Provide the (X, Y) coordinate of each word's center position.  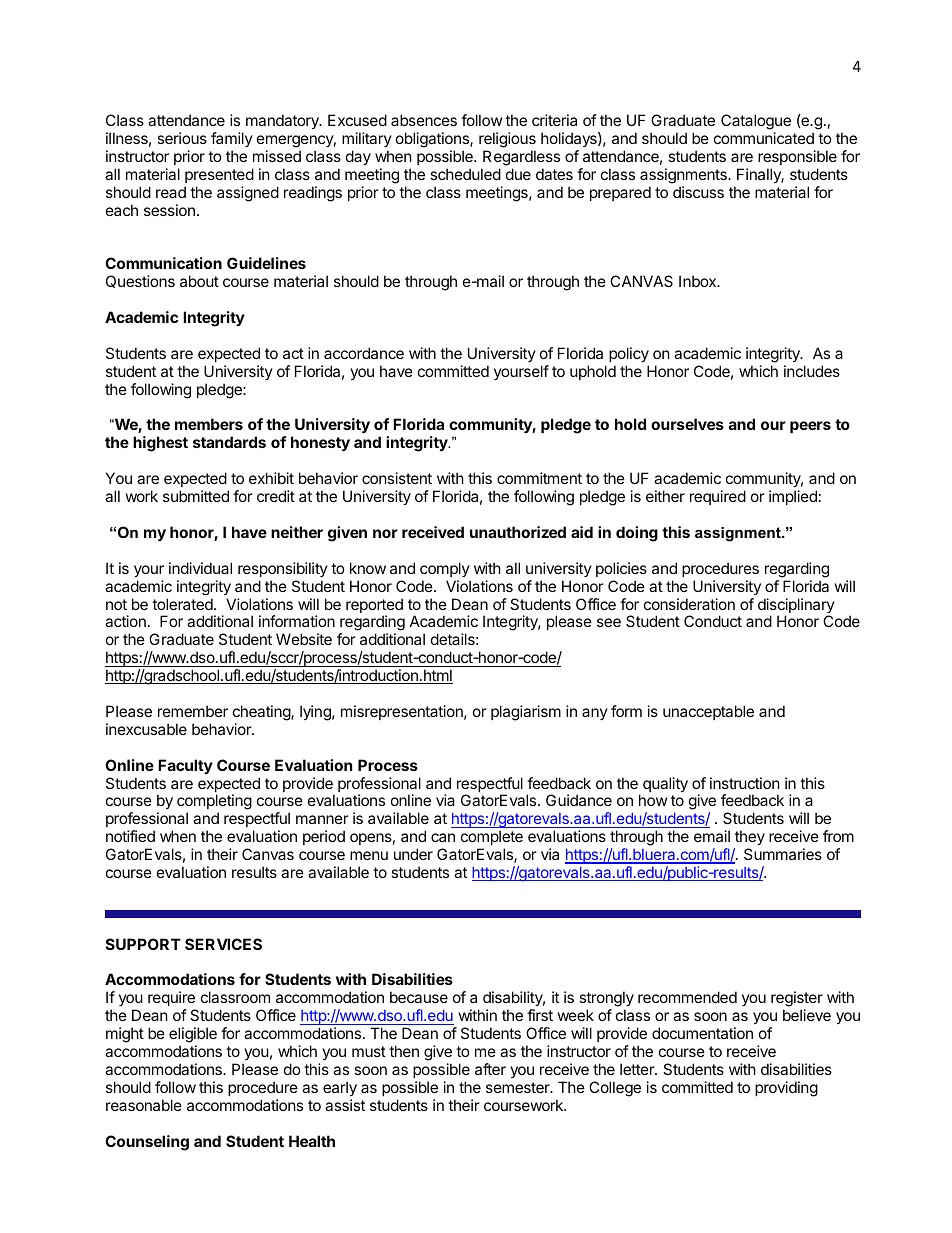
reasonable (144, 1105)
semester (519, 1087)
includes (812, 371)
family (232, 139)
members (209, 424)
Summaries (783, 854)
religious (507, 140)
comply (445, 569)
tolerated (183, 604)
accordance (364, 353)
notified (130, 836)
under (413, 854)
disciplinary (796, 607)
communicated (764, 138)
